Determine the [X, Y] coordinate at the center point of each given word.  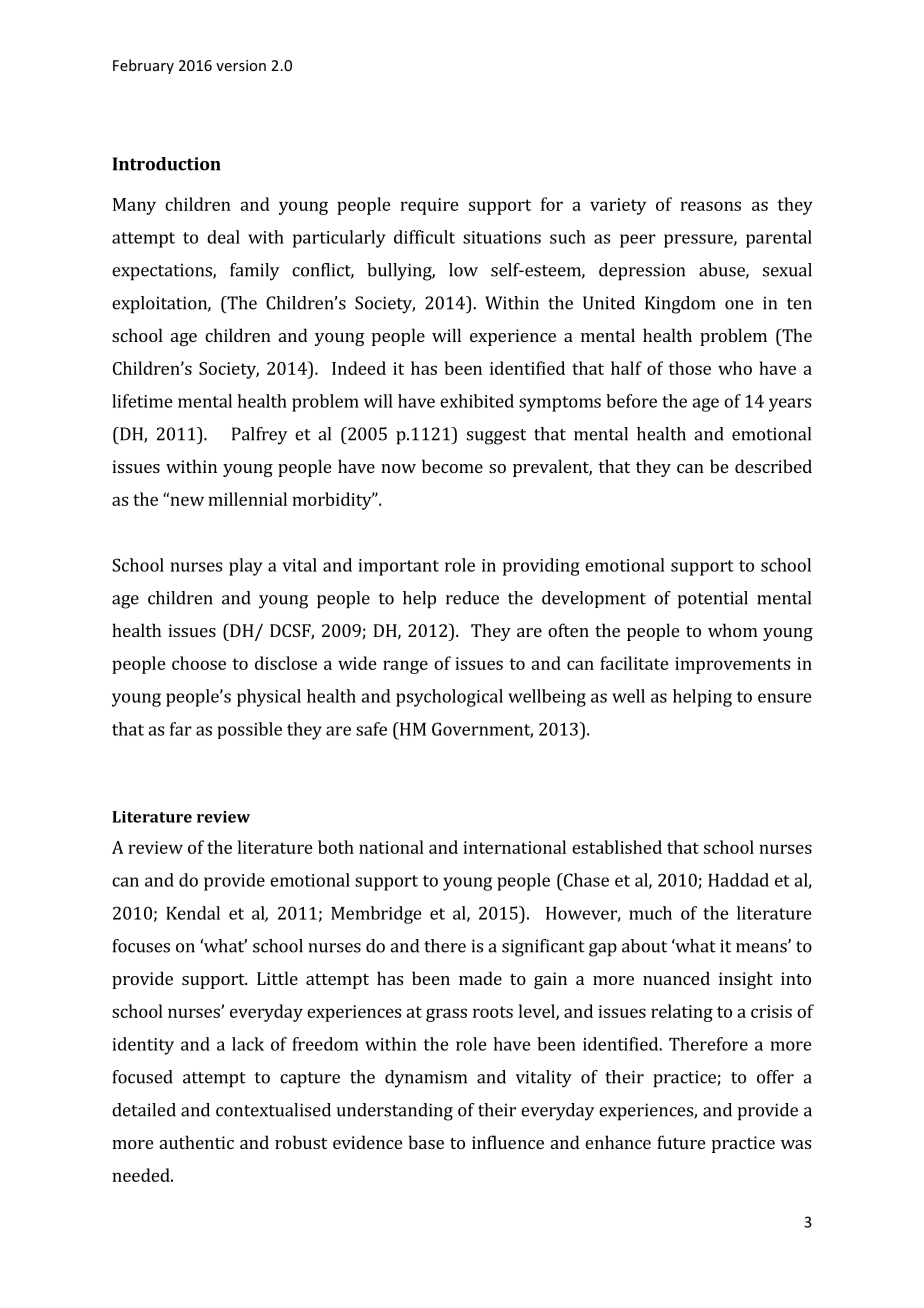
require [429, 206]
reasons [710, 206]
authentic [197, 1142]
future [681, 1142]
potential [713, 600]
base [426, 1142]
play [246, 567]
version [241, 65]
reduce [472, 598]
